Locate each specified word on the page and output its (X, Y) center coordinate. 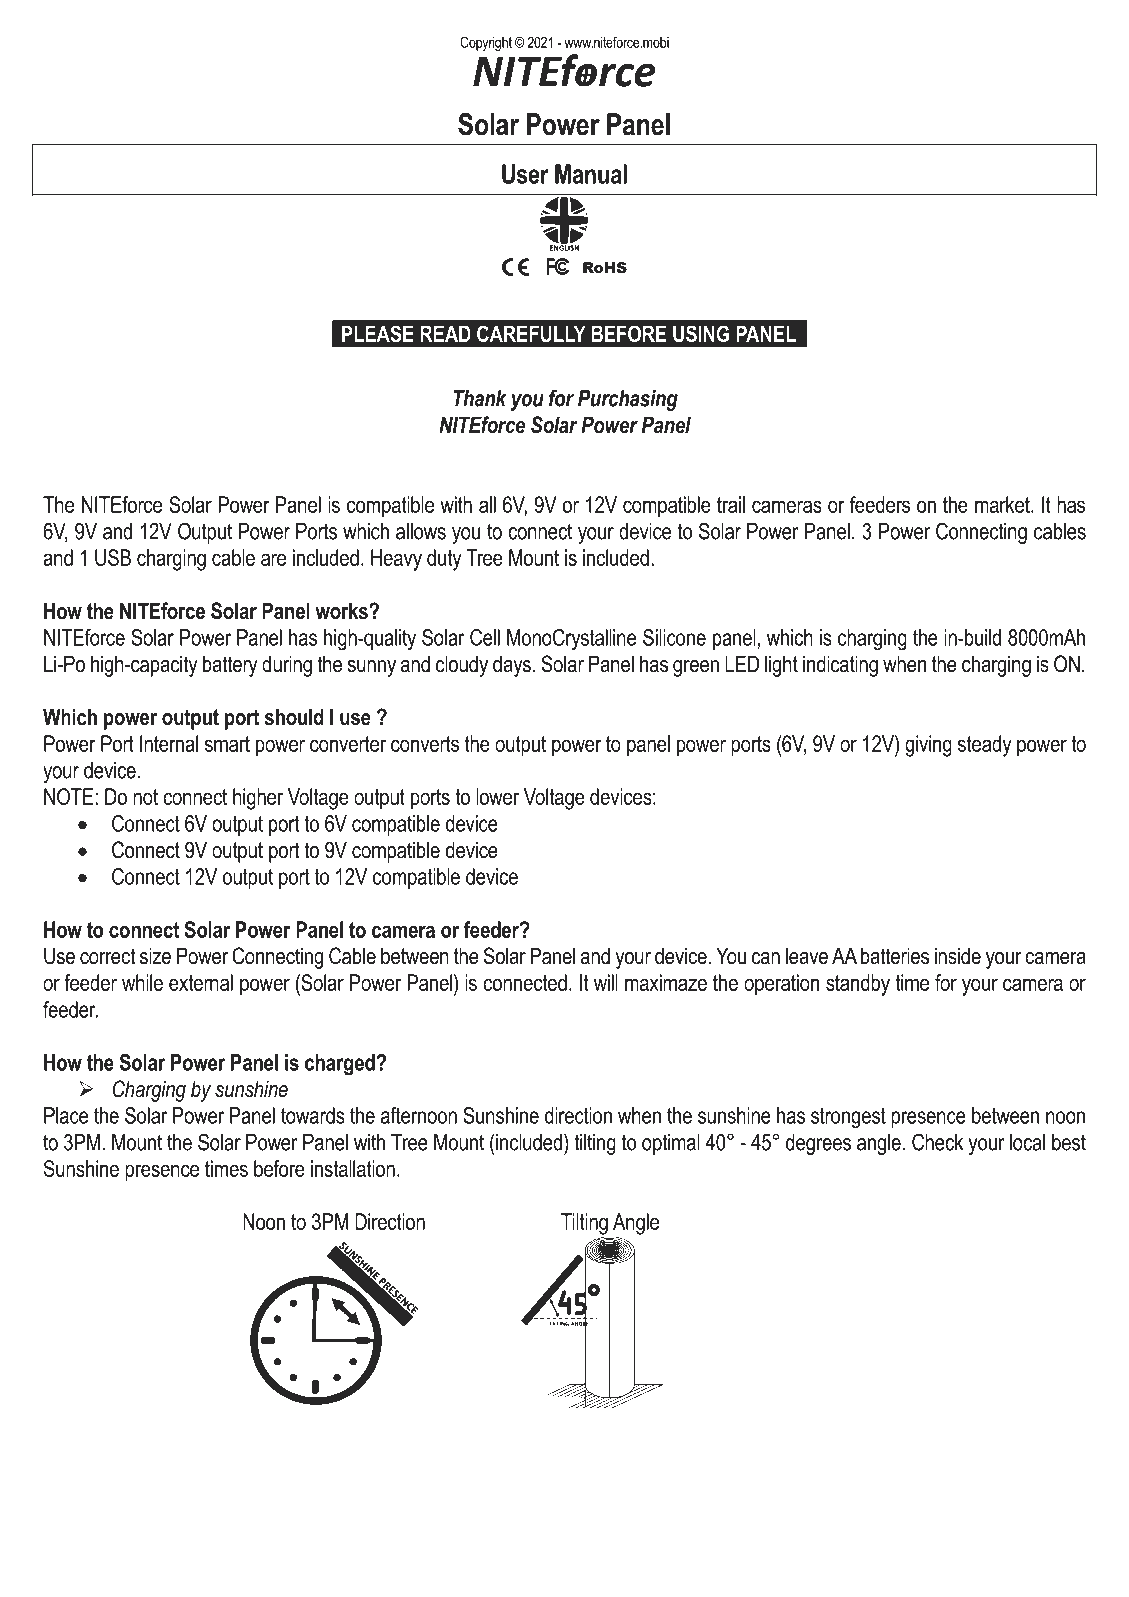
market (1003, 504)
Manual (591, 174)
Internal (169, 743)
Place (66, 1115)
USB (113, 557)
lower (497, 796)
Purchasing (628, 400)
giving (928, 746)
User (525, 174)
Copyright (486, 43)
